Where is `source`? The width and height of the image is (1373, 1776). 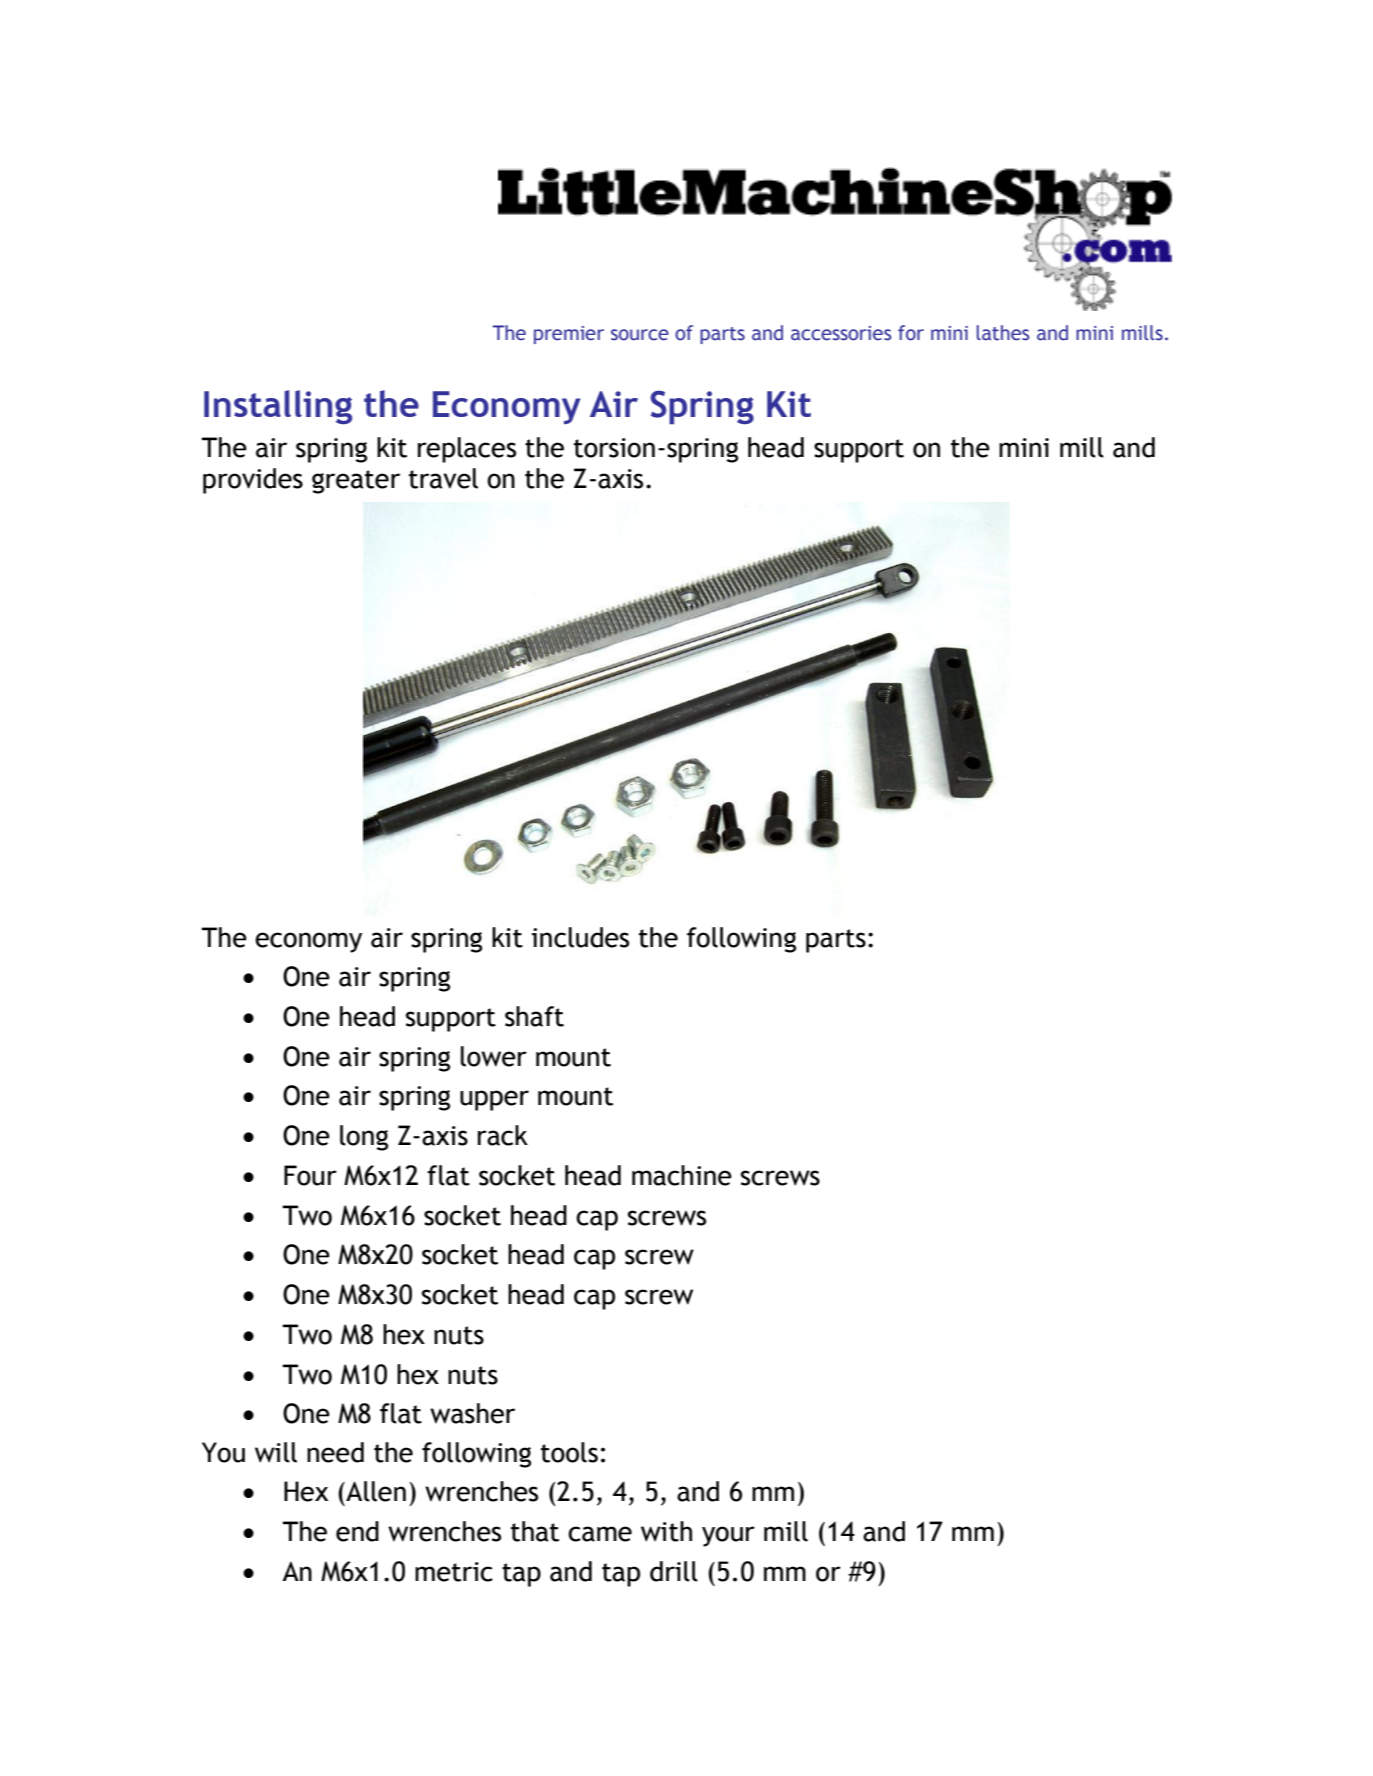
source is located at coordinates (640, 335).
